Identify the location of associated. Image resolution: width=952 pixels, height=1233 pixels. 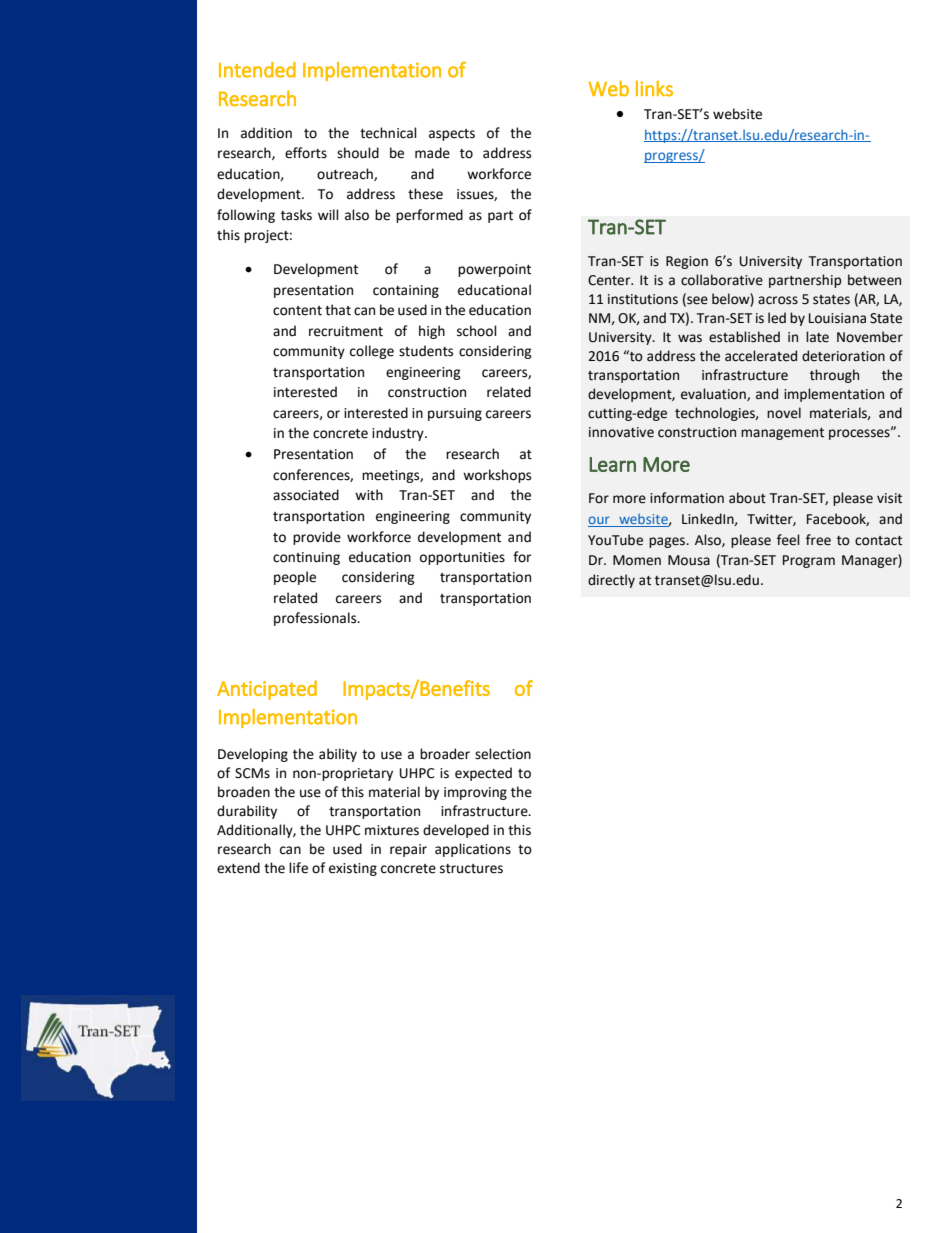
(306, 495).
